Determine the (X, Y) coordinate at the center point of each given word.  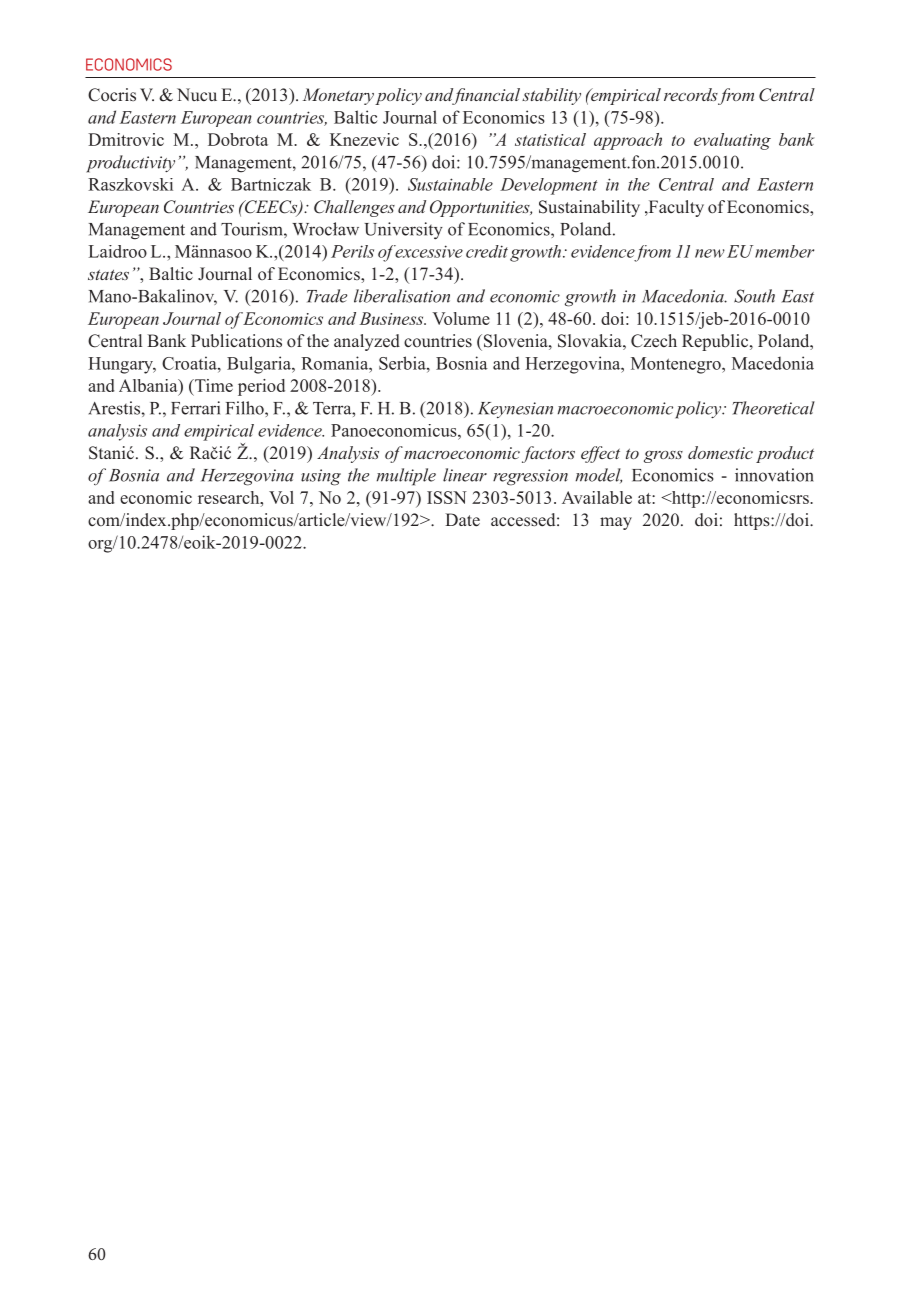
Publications (236, 340)
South (754, 296)
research (230, 497)
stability (551, 96)
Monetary (338, 96)
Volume (461, 318)
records (691, 94)
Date (462, 520)
